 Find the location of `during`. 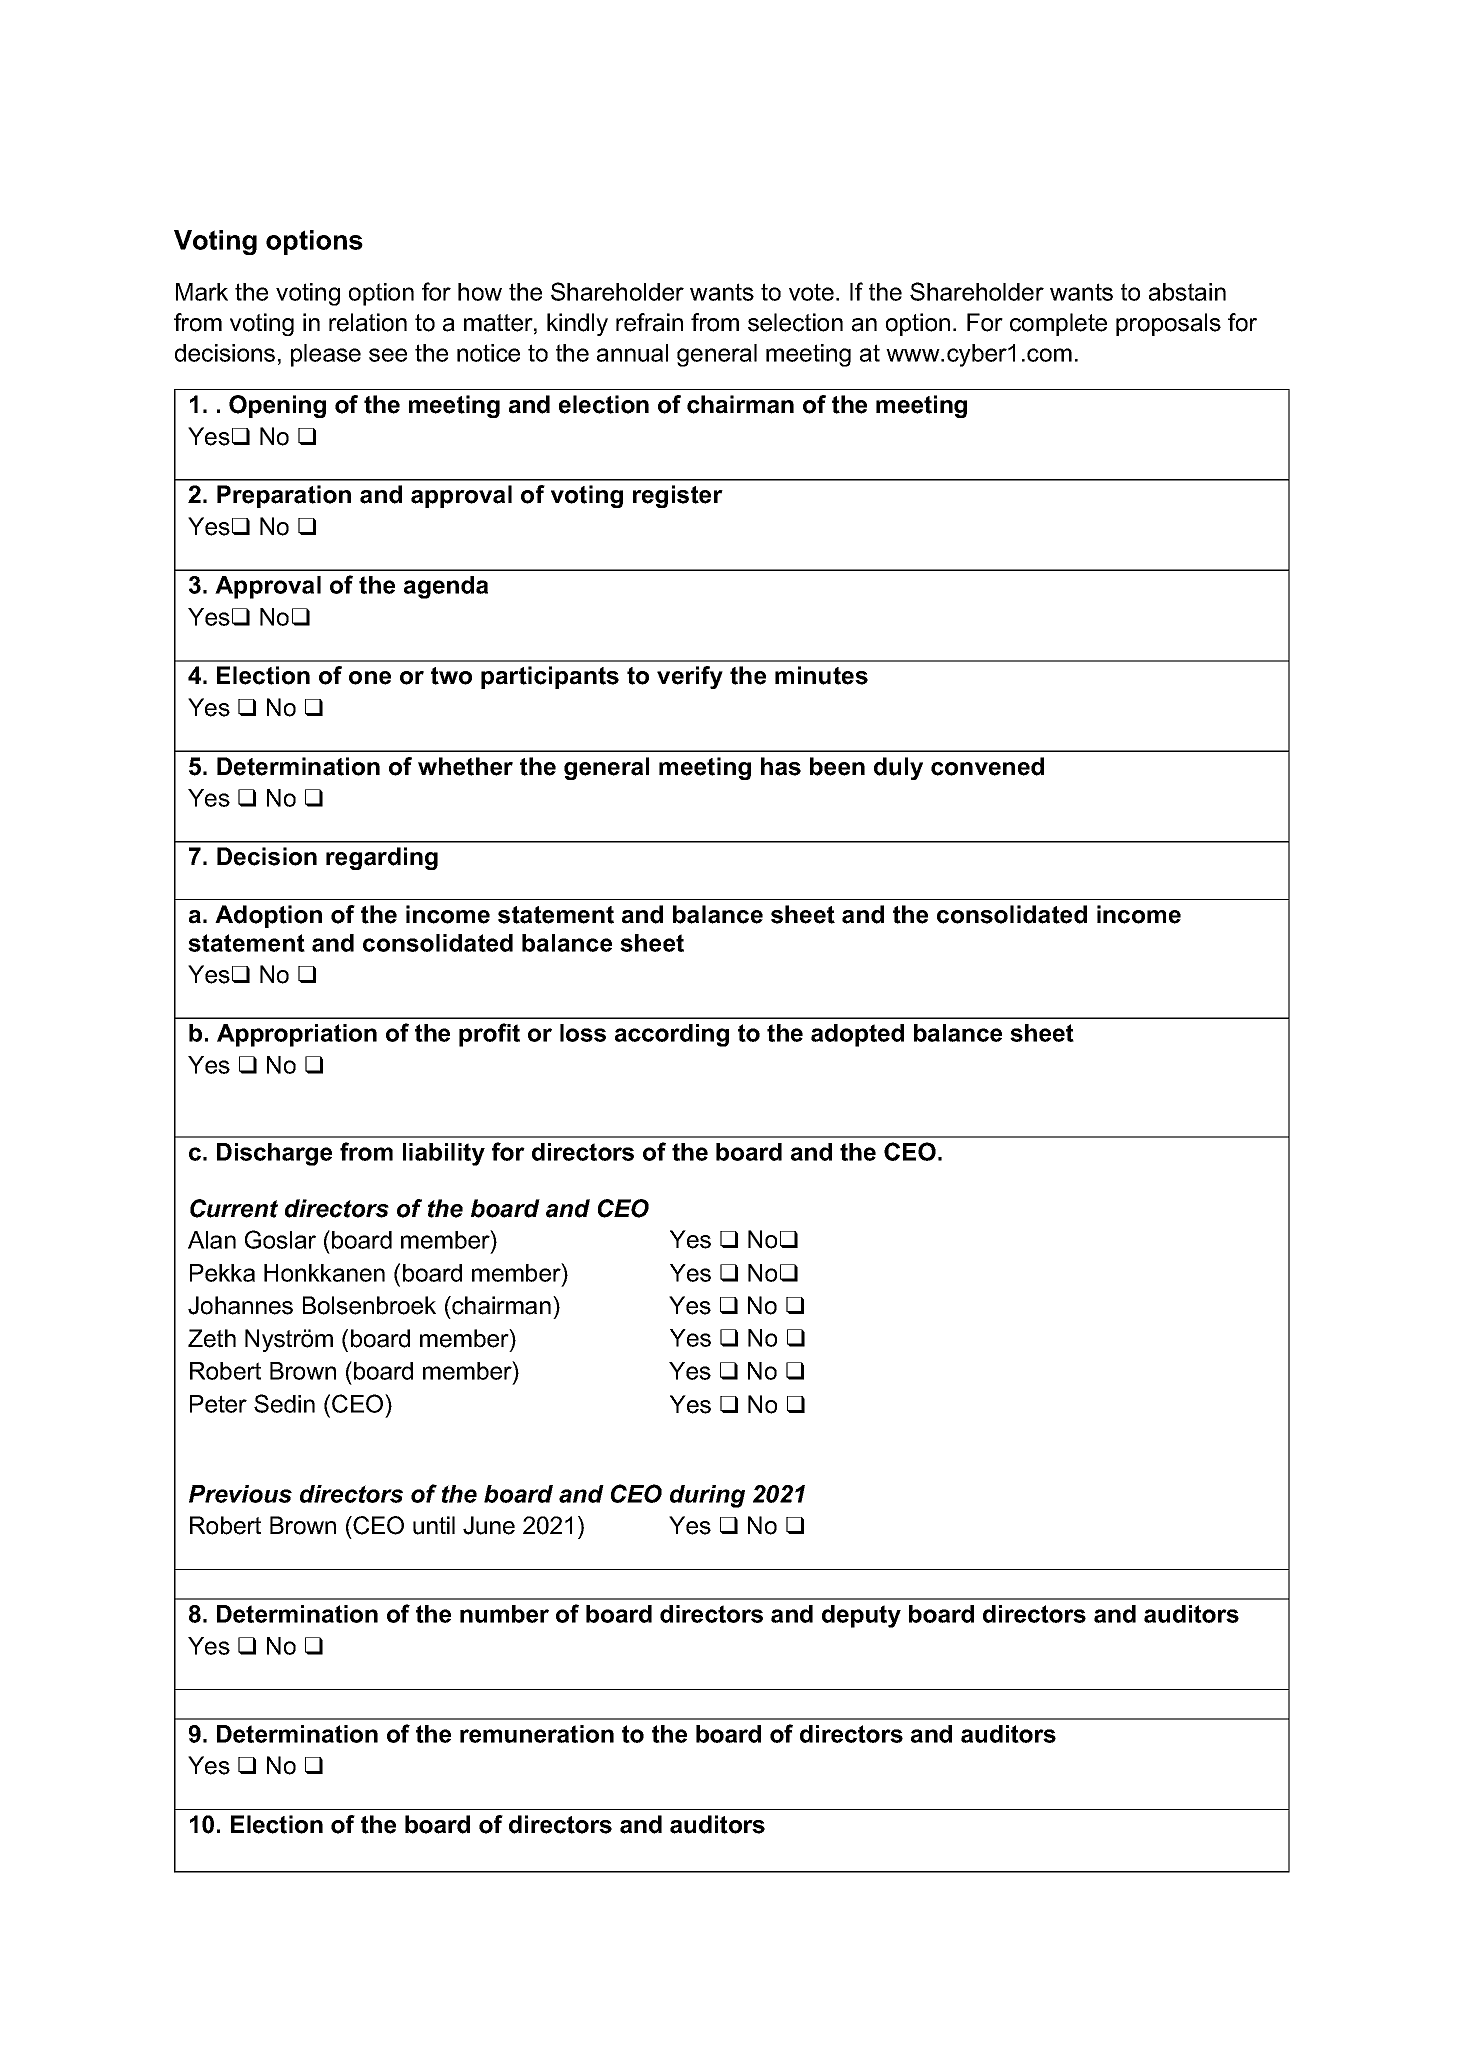

during is located at coordinates (707, 1496).
